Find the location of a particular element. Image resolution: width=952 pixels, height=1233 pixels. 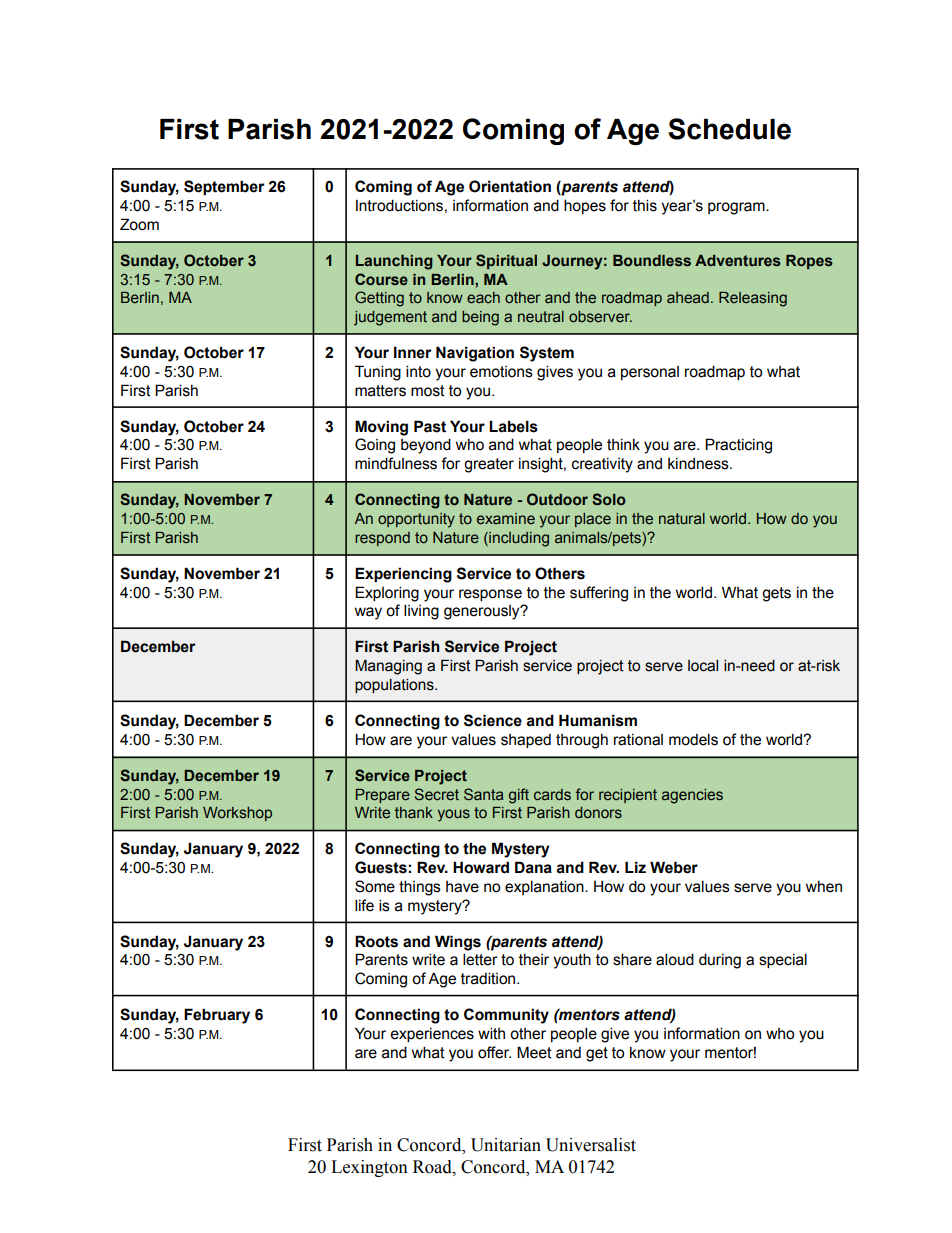

greater is located at coordinates (489, 465).
